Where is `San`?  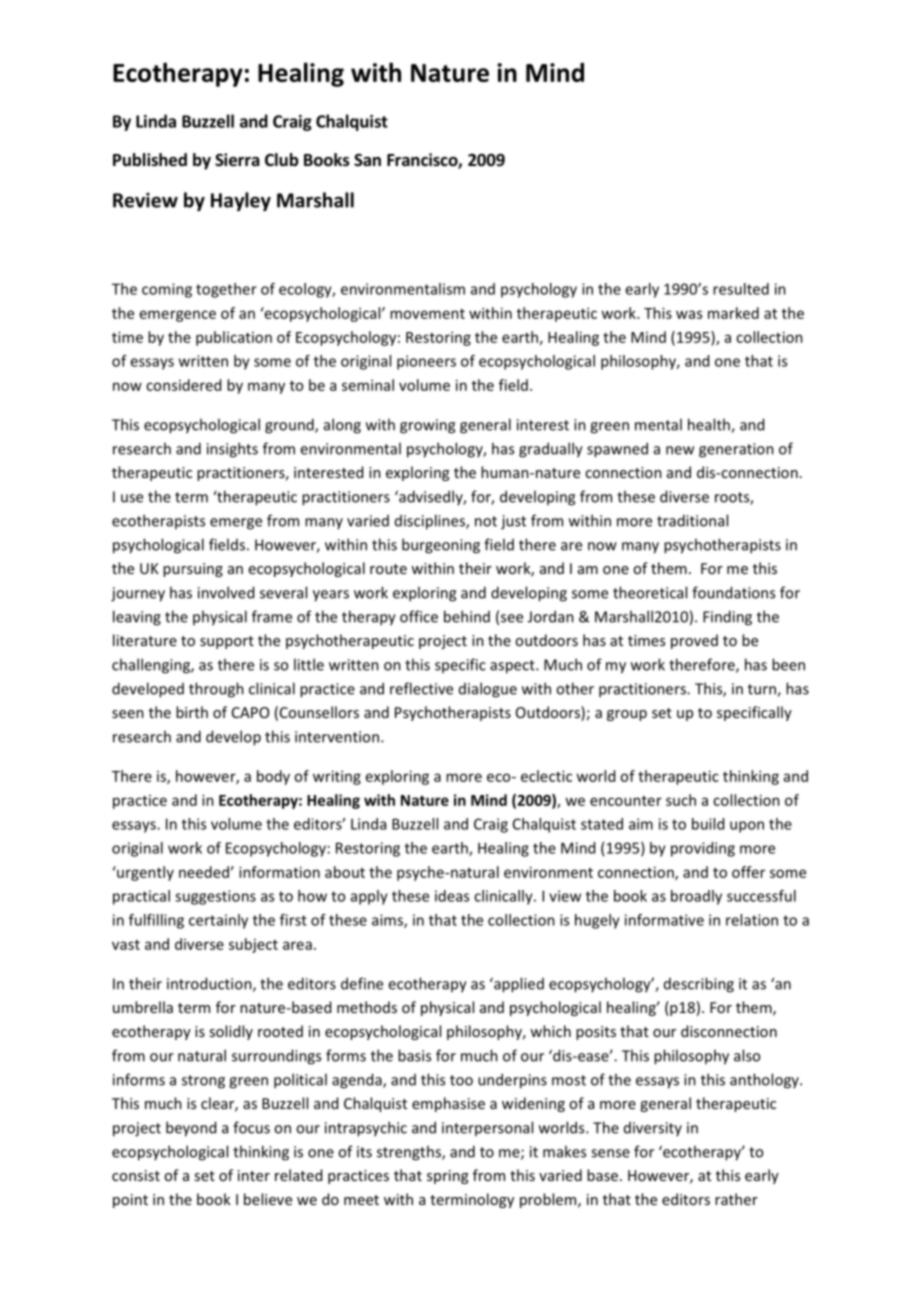 San is located at coordinates (367, 160).
